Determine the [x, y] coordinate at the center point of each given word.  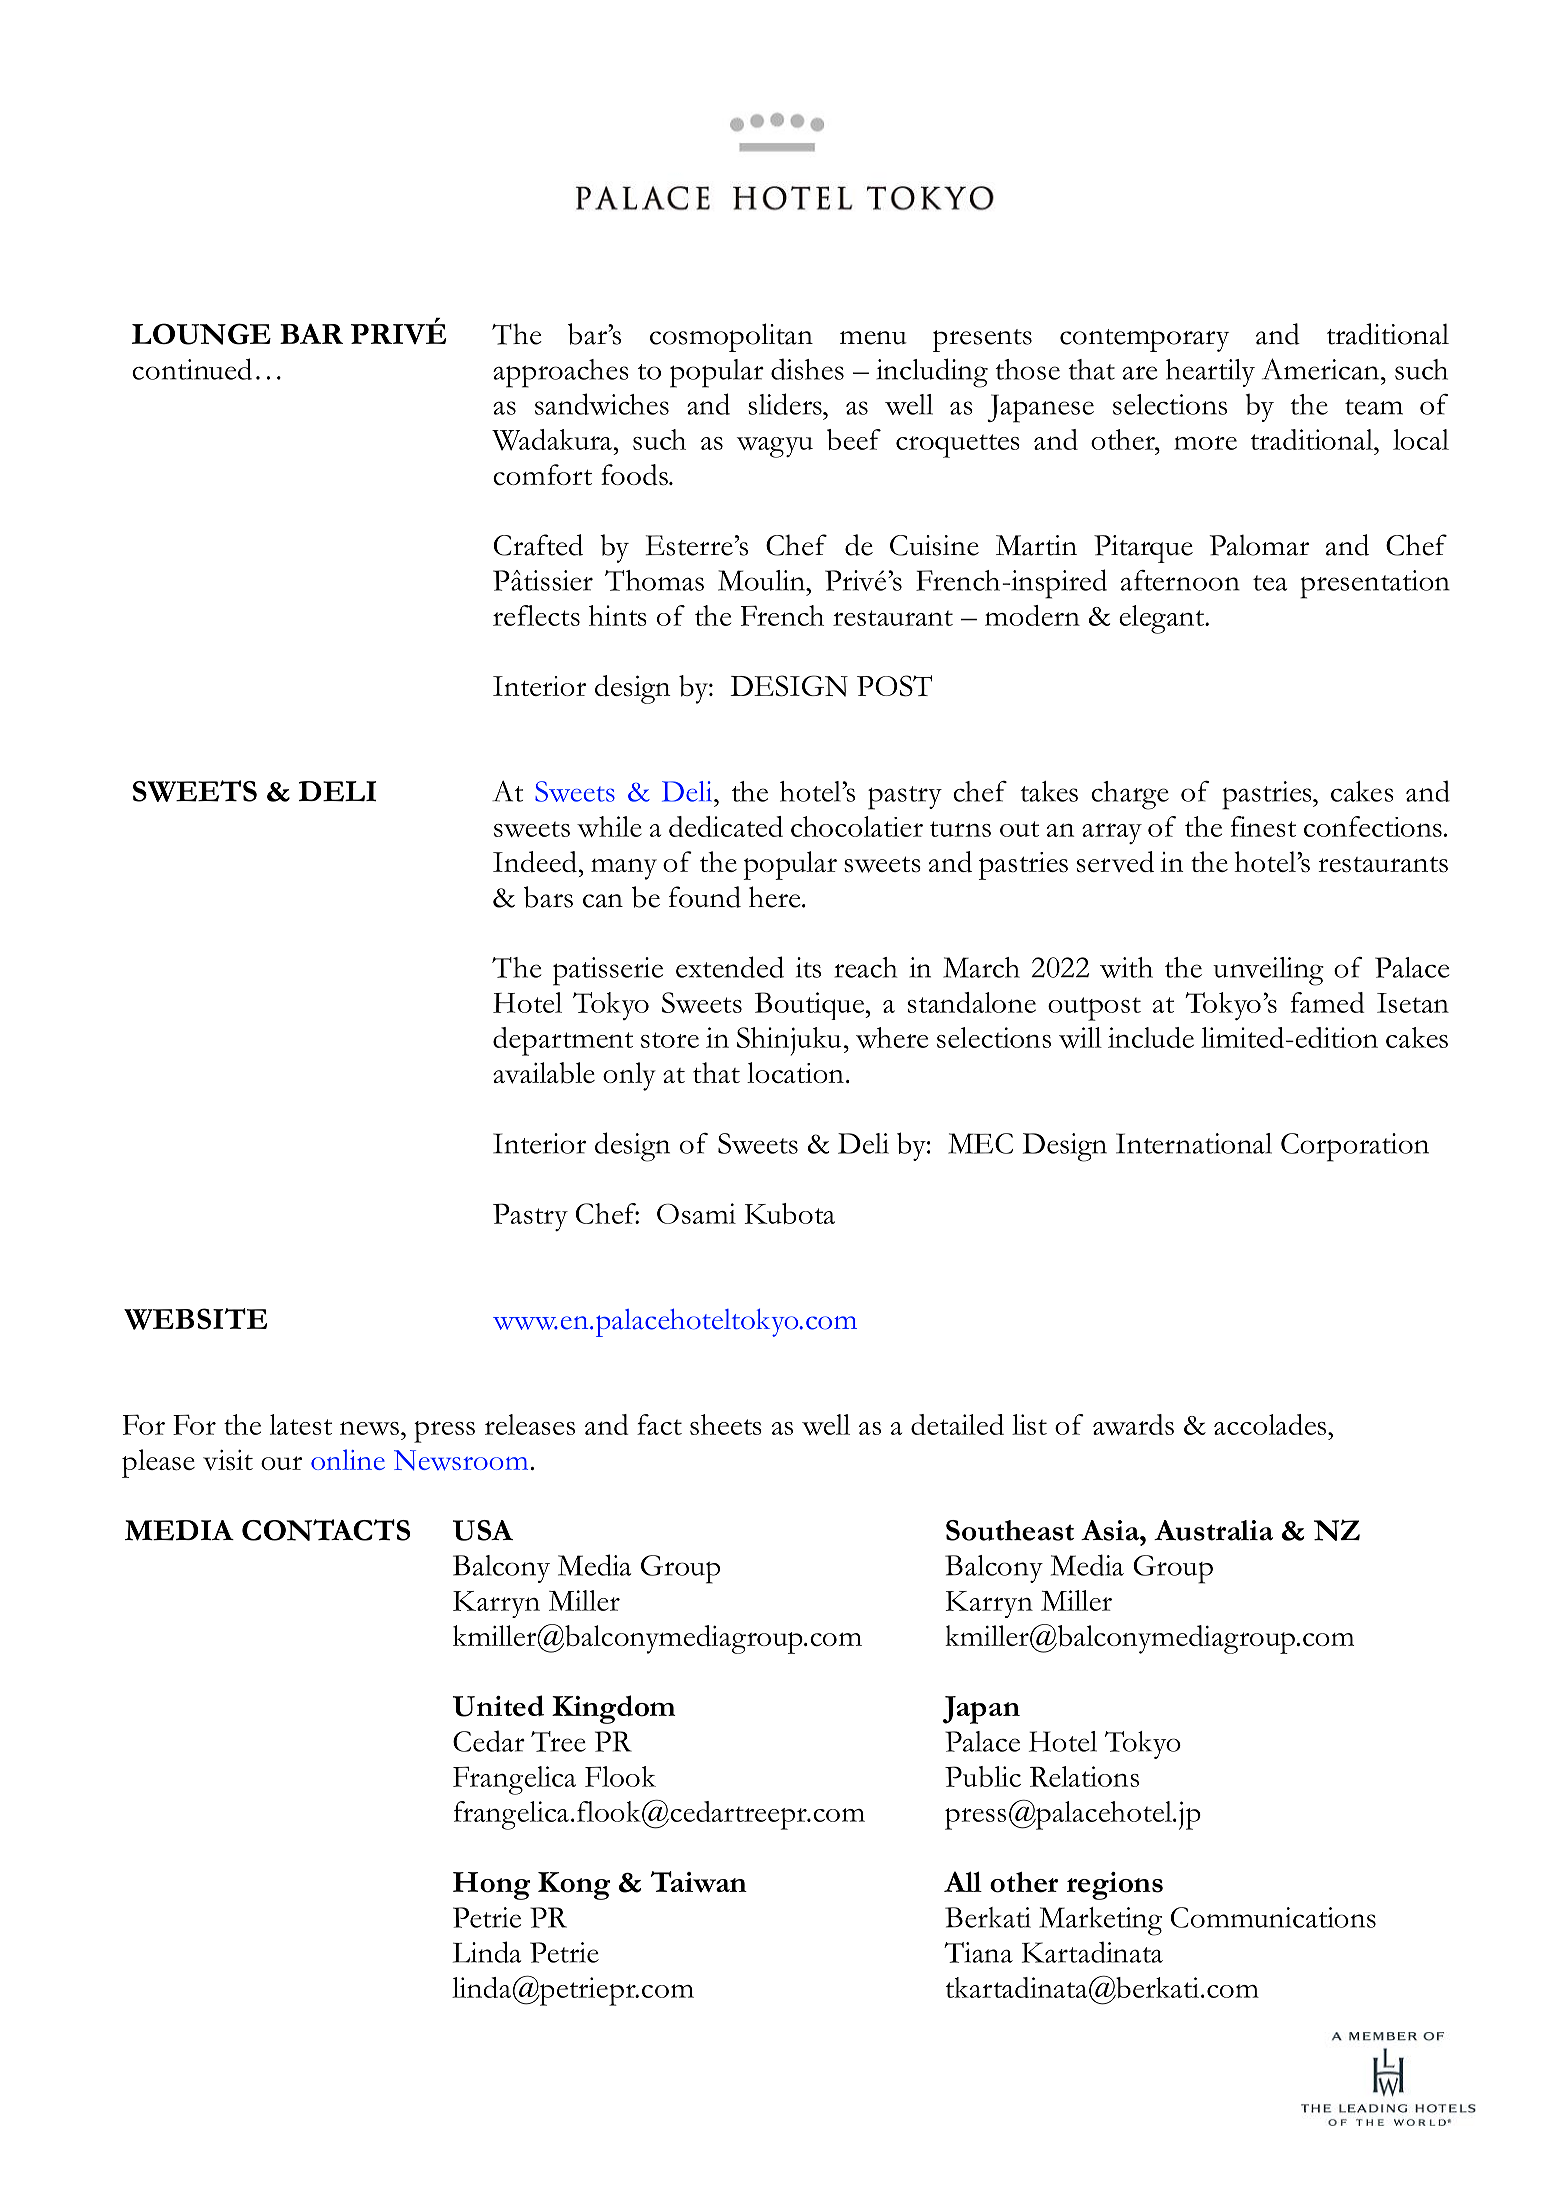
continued [192, 369]
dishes [807, 369]
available [544, 1073]
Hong [491, 1886]
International [1194, 1143]
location [795, 1072]
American [1320, 369]
